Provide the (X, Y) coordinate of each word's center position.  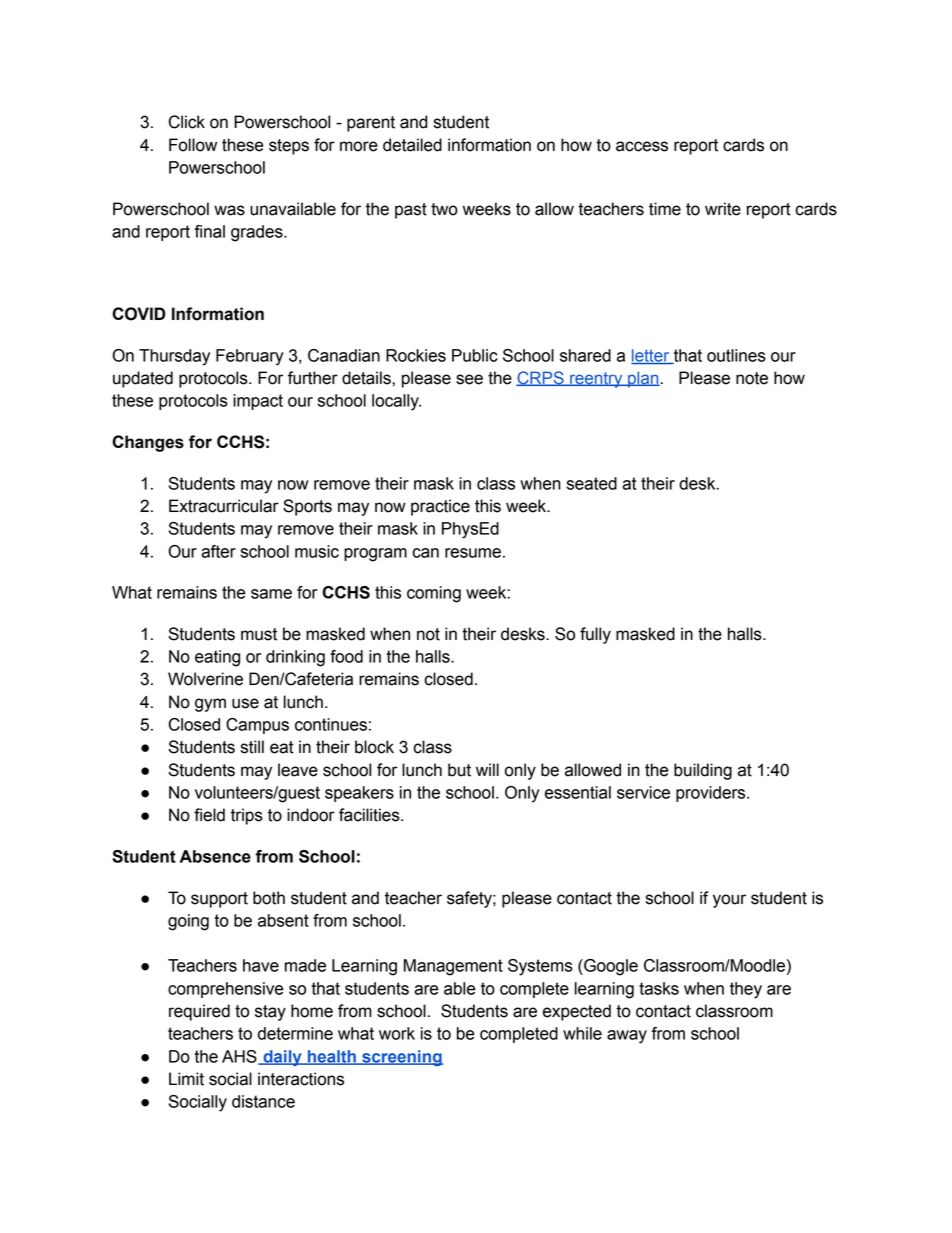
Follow (193, 145)
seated (592, 483)
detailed (412, 145)
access (642, 146)
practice (440, 507)
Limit (186, 1079)
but (459, 770)
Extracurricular (224, 506)
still (252, 747)
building (703, 771)
